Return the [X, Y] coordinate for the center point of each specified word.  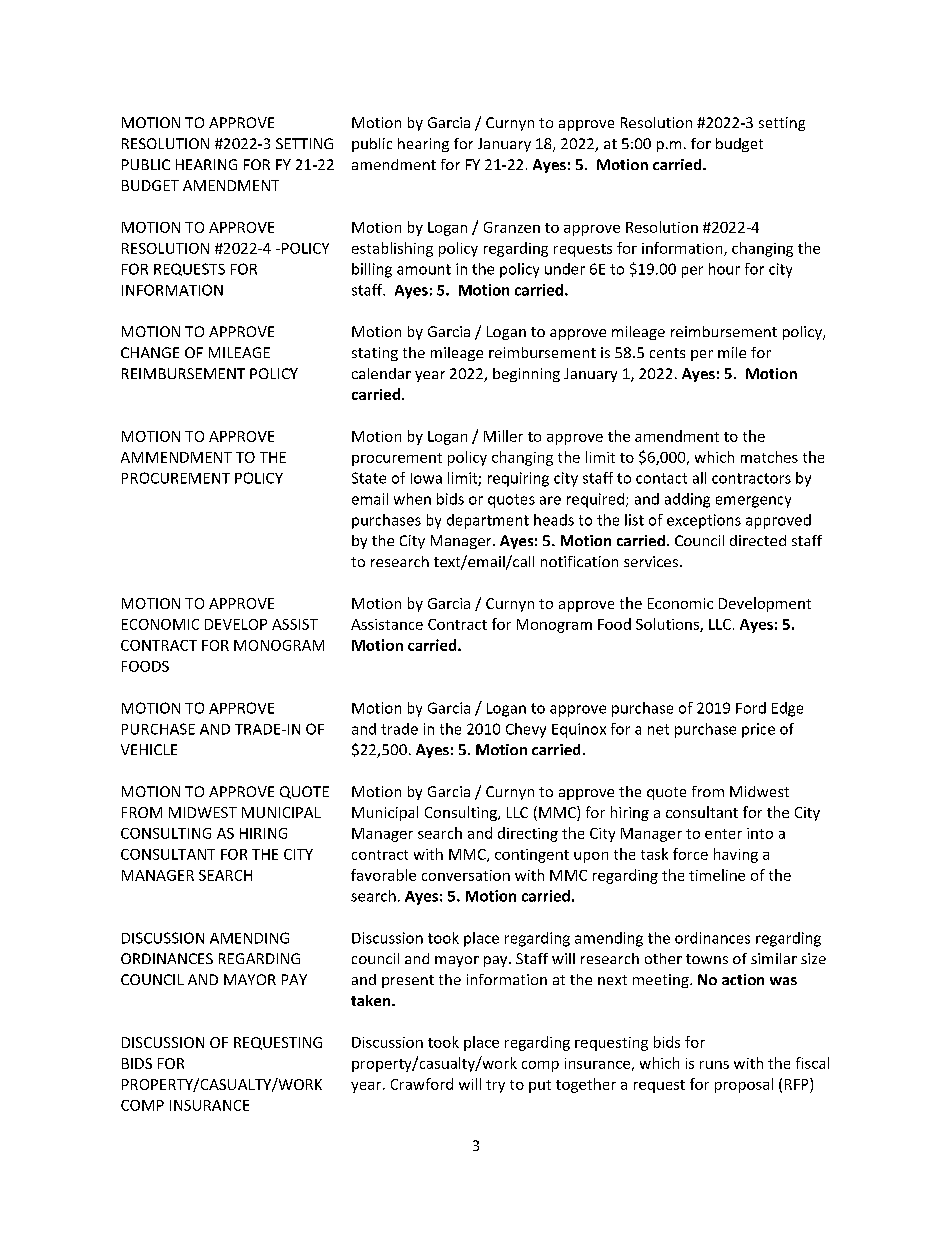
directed [758, 540]
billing [372, 270]
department [488, 521]
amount [424, 269]
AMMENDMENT [176, 457]
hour [724, 269]
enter [723, 834]
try [495, 1086]
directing [528, 834]
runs [714, 1065]
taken [372, 1000]
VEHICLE [149, 749]
